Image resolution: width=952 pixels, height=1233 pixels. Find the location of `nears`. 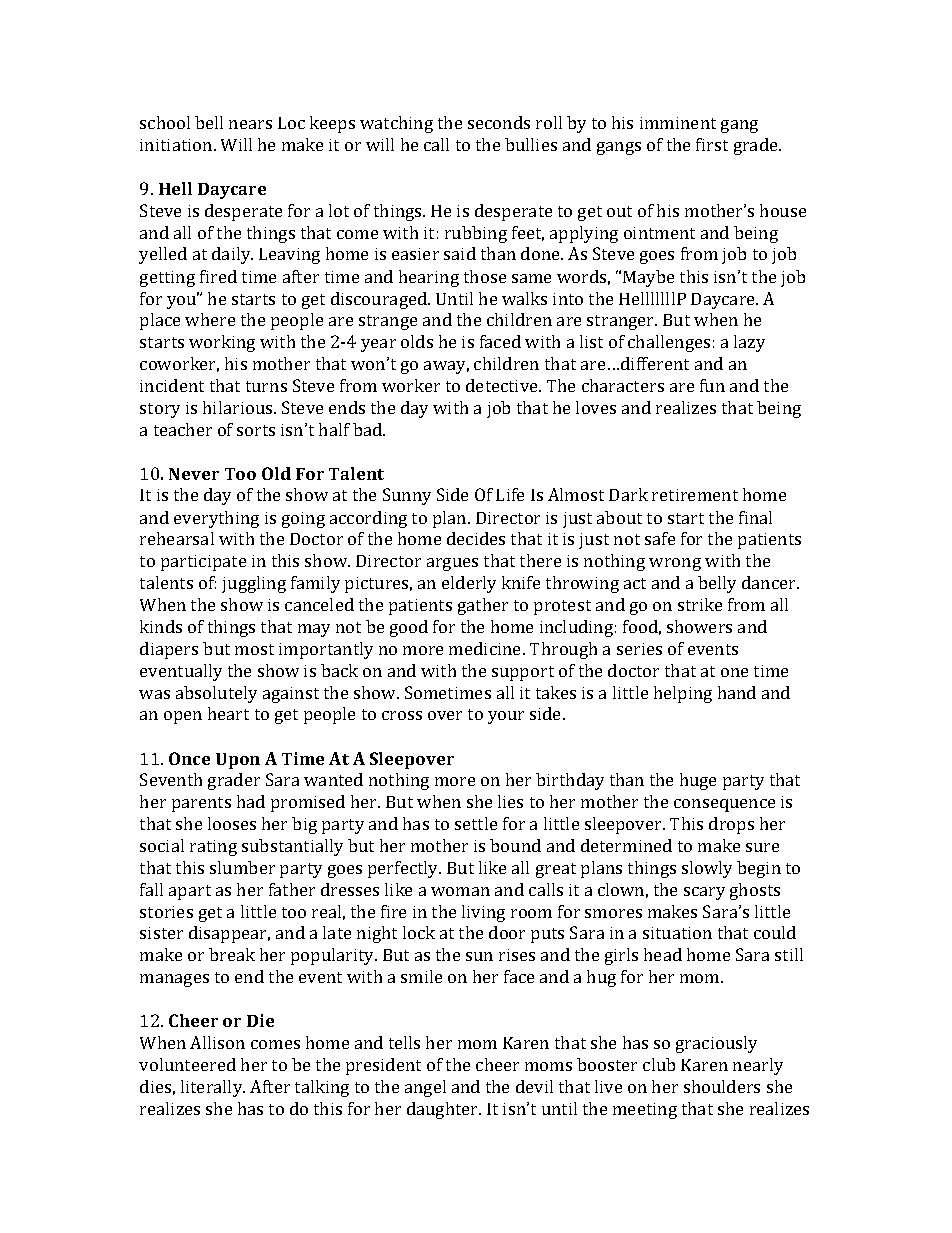

nears is located at coordinates (250, 124).
